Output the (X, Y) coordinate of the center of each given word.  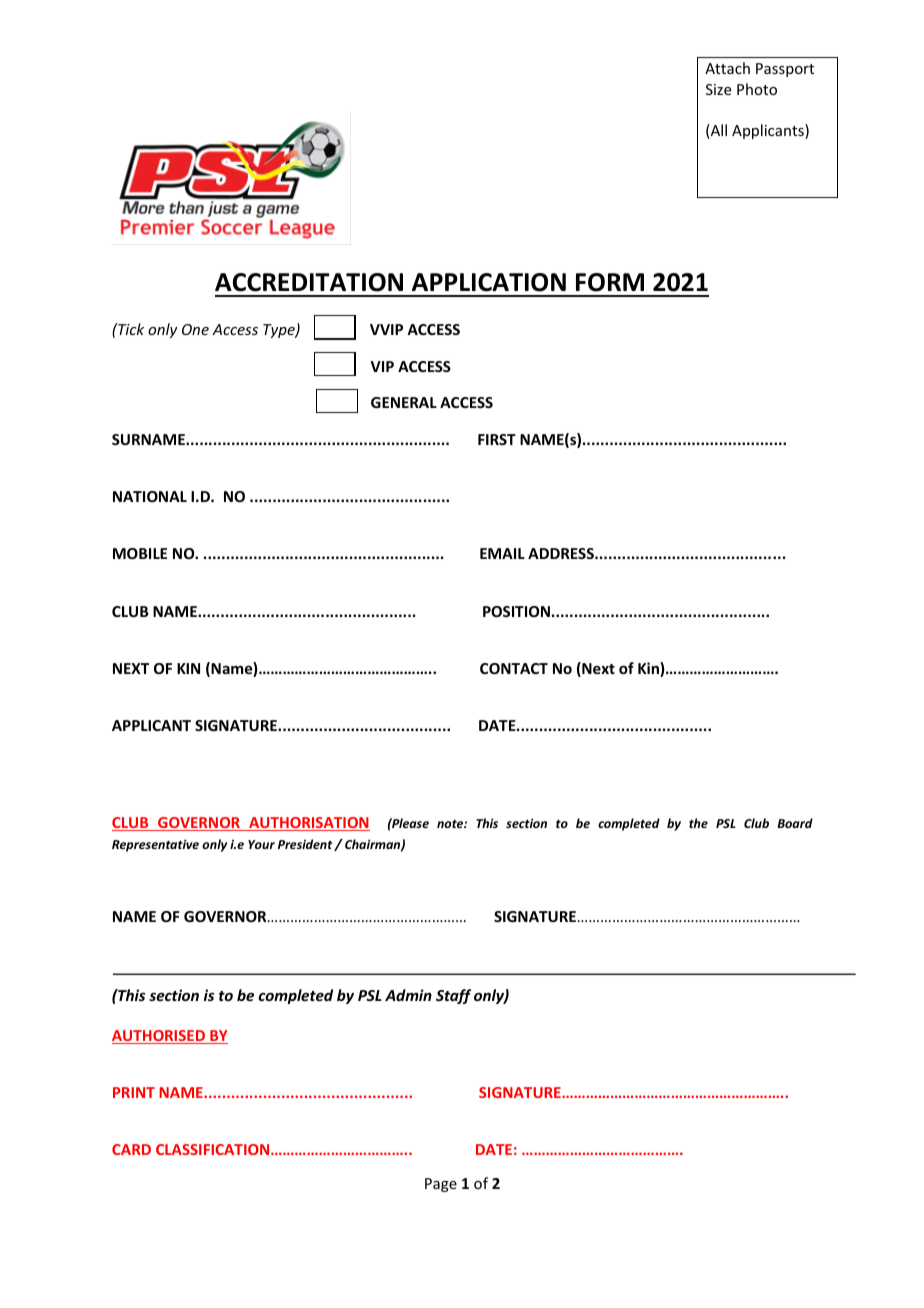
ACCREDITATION (309, 282)
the (698, 823)
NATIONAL (150, 496)
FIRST (497, 439)
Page (441, 1185)
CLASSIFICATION (214, 1149)
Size (718, 89)
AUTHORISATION (308, 824)
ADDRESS (562, 553)
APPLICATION (489, 282)
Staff (453, 996)
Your (261, 844)
